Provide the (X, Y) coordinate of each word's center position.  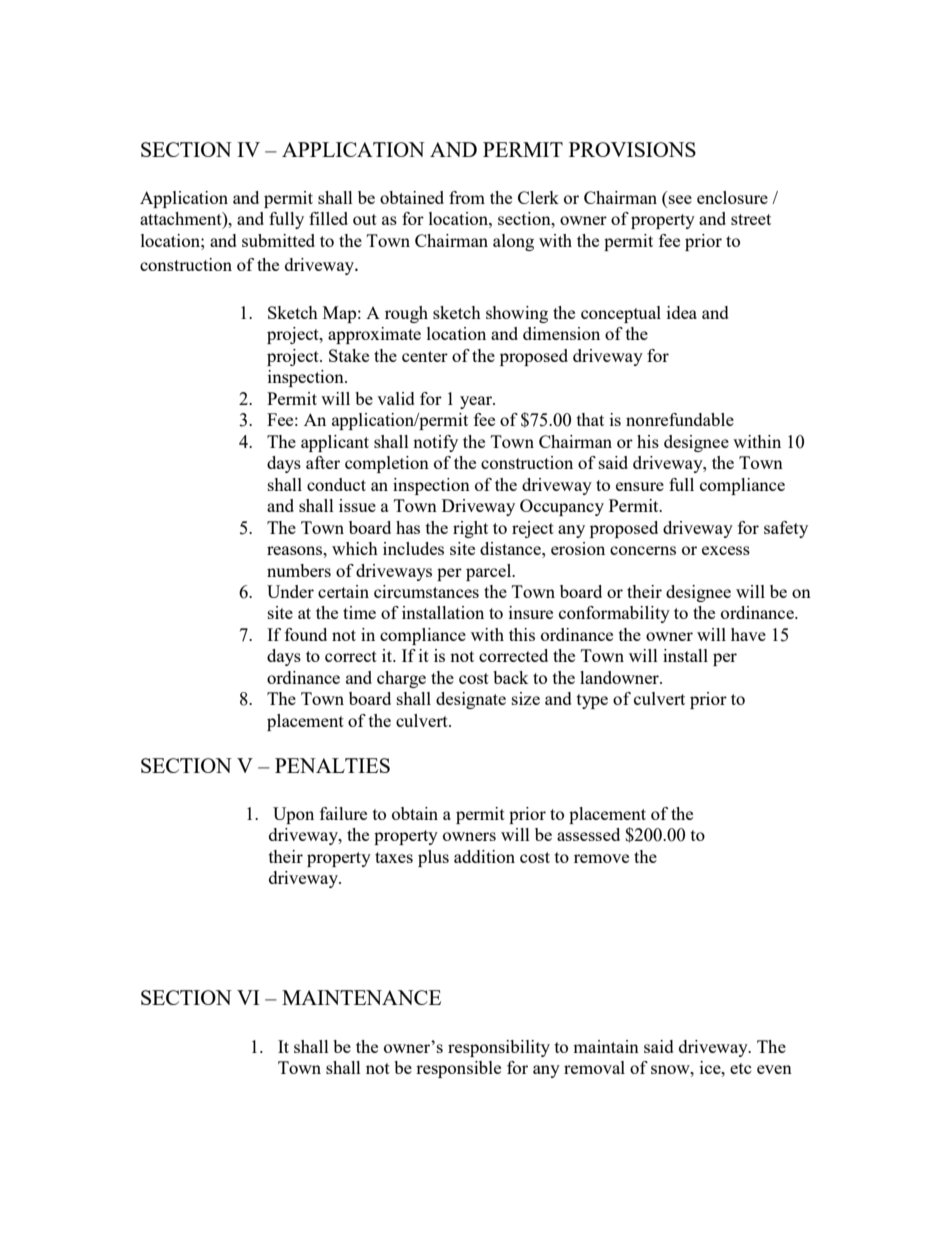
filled (328, 218)
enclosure (732, 197)
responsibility (499, 1048)
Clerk (538, 197)
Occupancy (562, 507)
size (526, 698)
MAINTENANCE (361, 997)
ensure (640, 486)
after (323, 462)
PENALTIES (332, 765)
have (748, 634)
